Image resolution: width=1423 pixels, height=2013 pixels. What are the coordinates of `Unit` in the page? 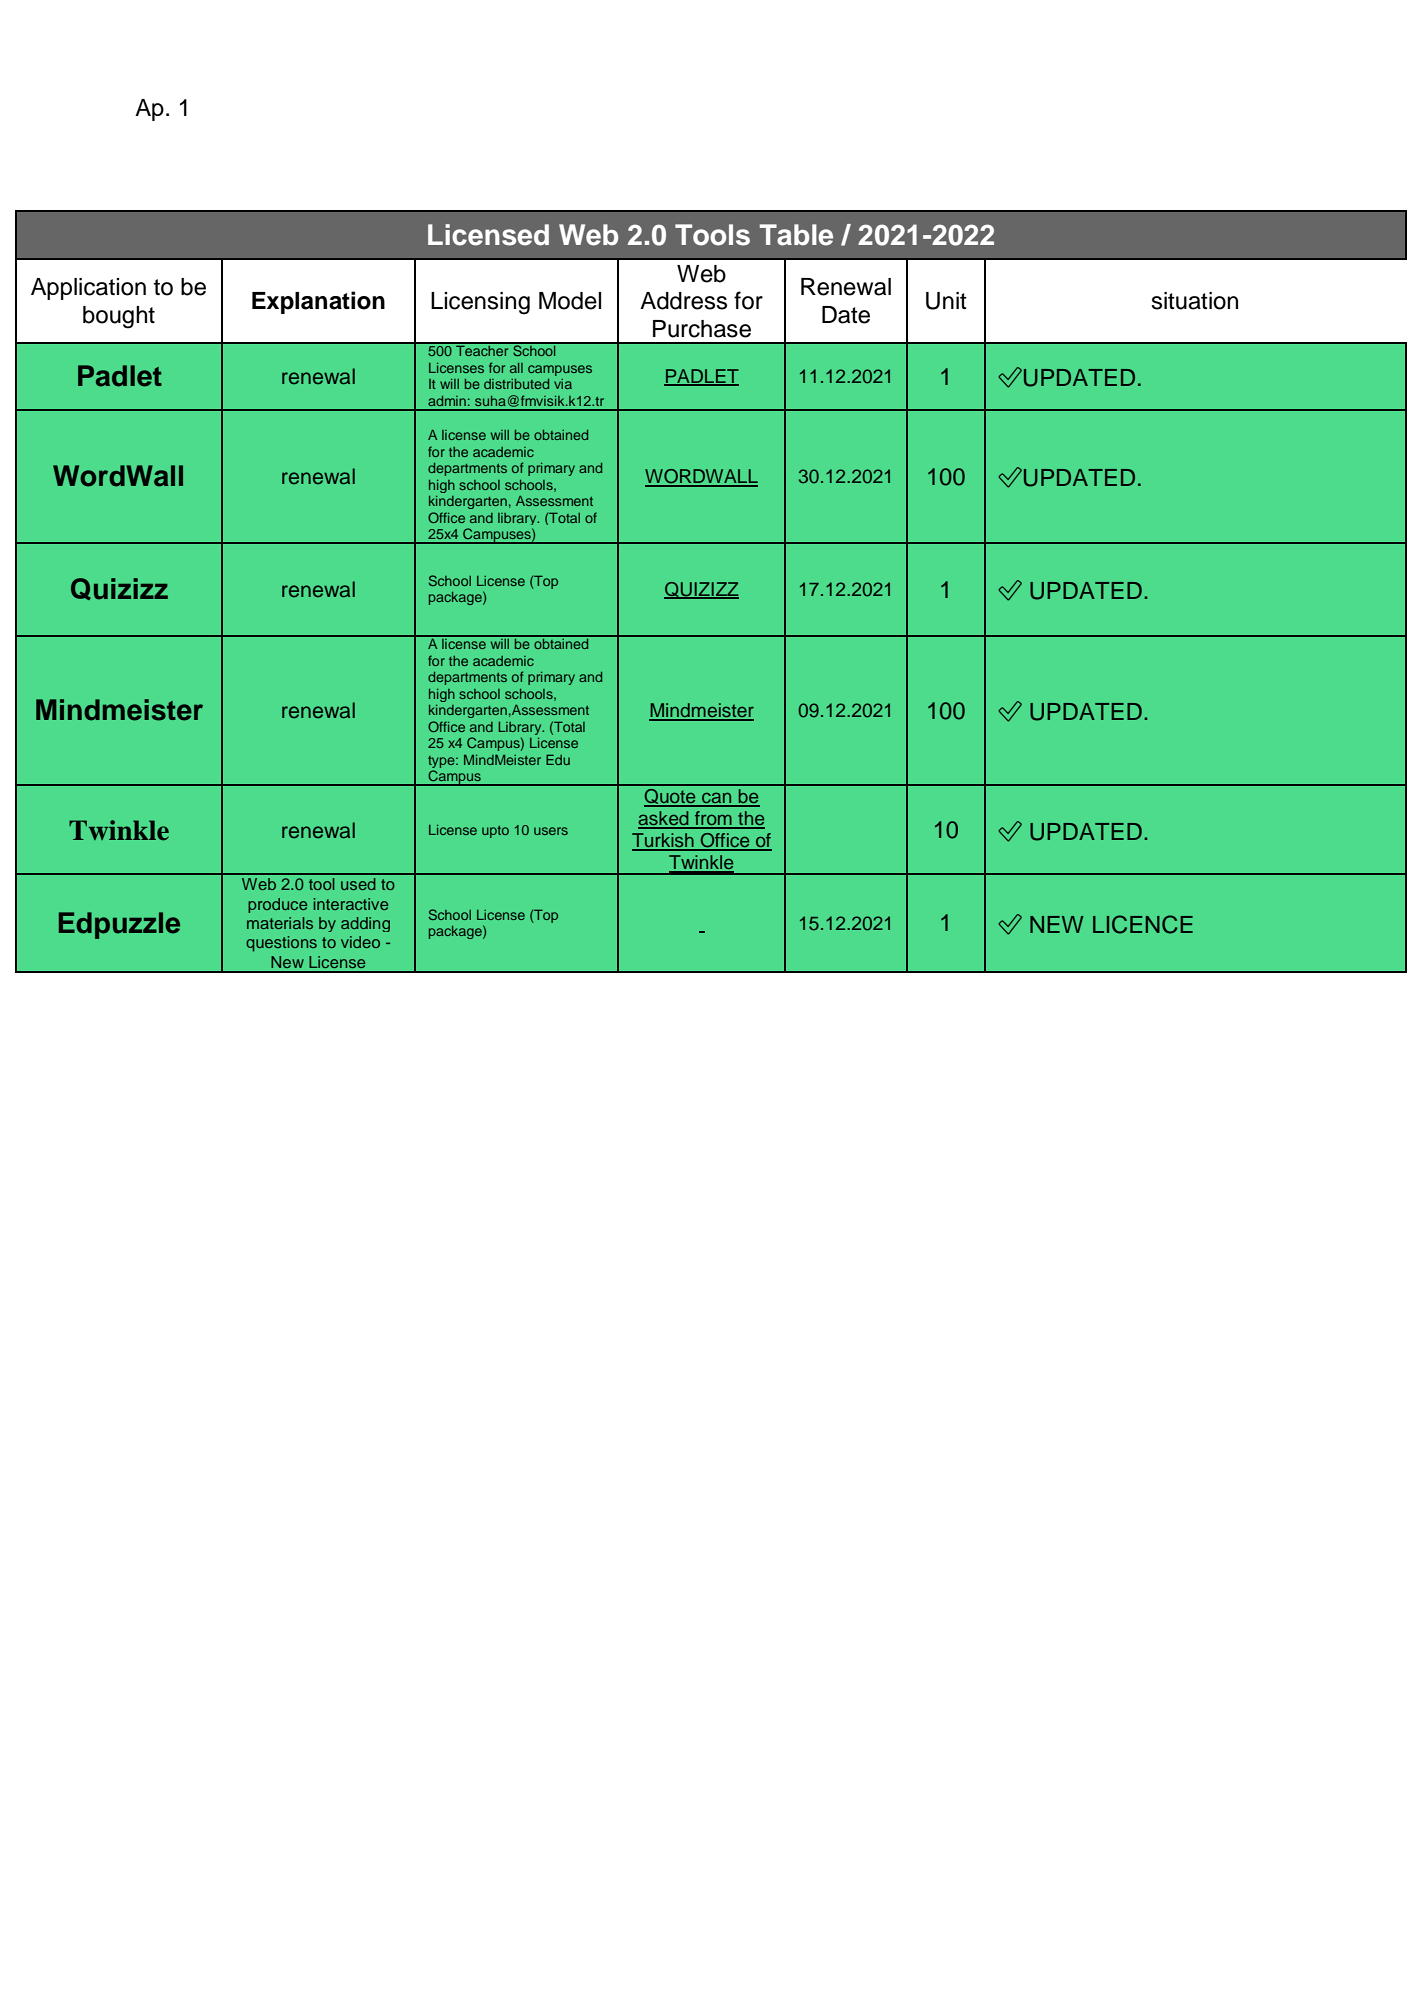 It's located at (946, 301).
